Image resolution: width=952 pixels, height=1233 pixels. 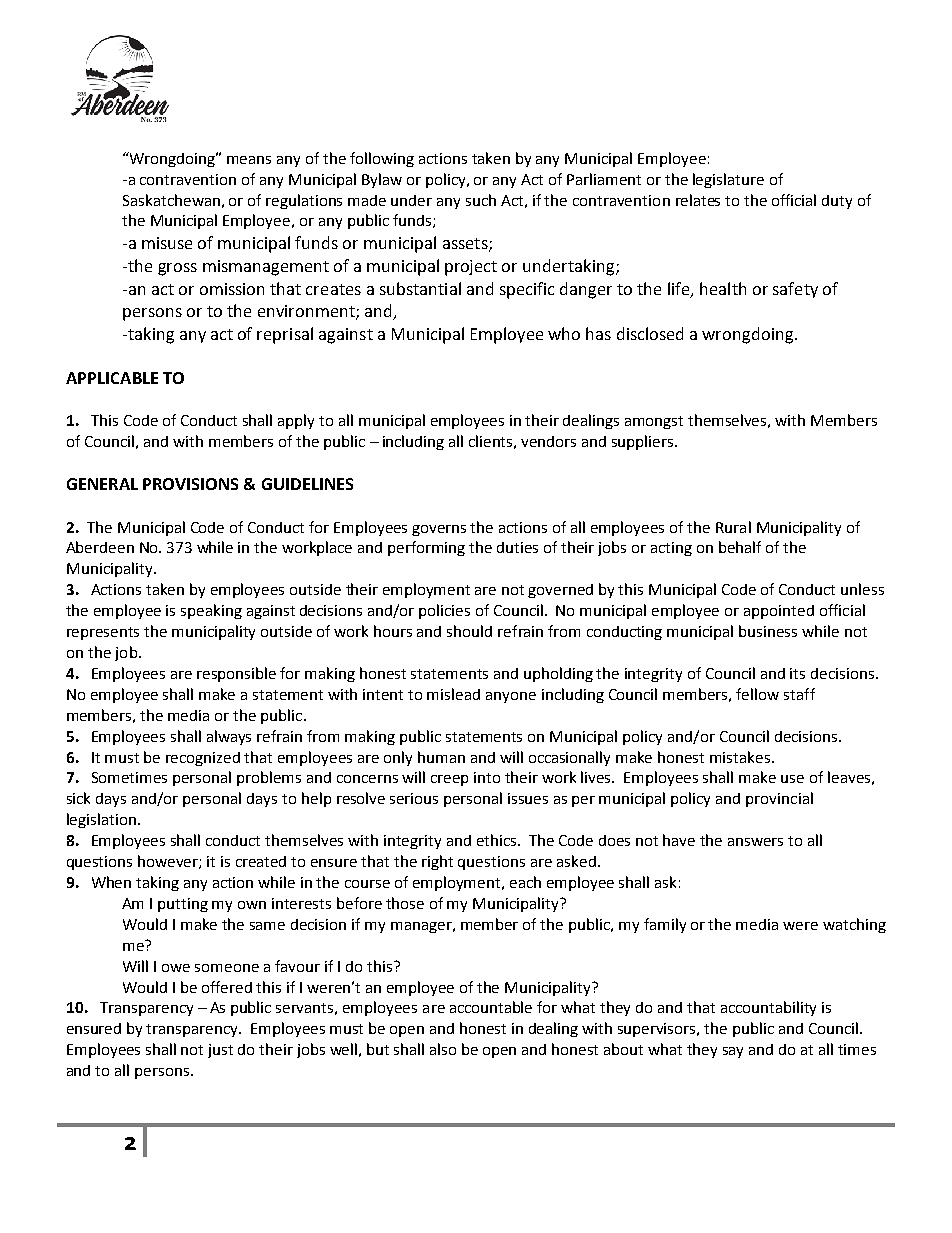 What do you see at coordinates (439, 530) in the page?
I see `governs` at bounding box center [439, 530].
